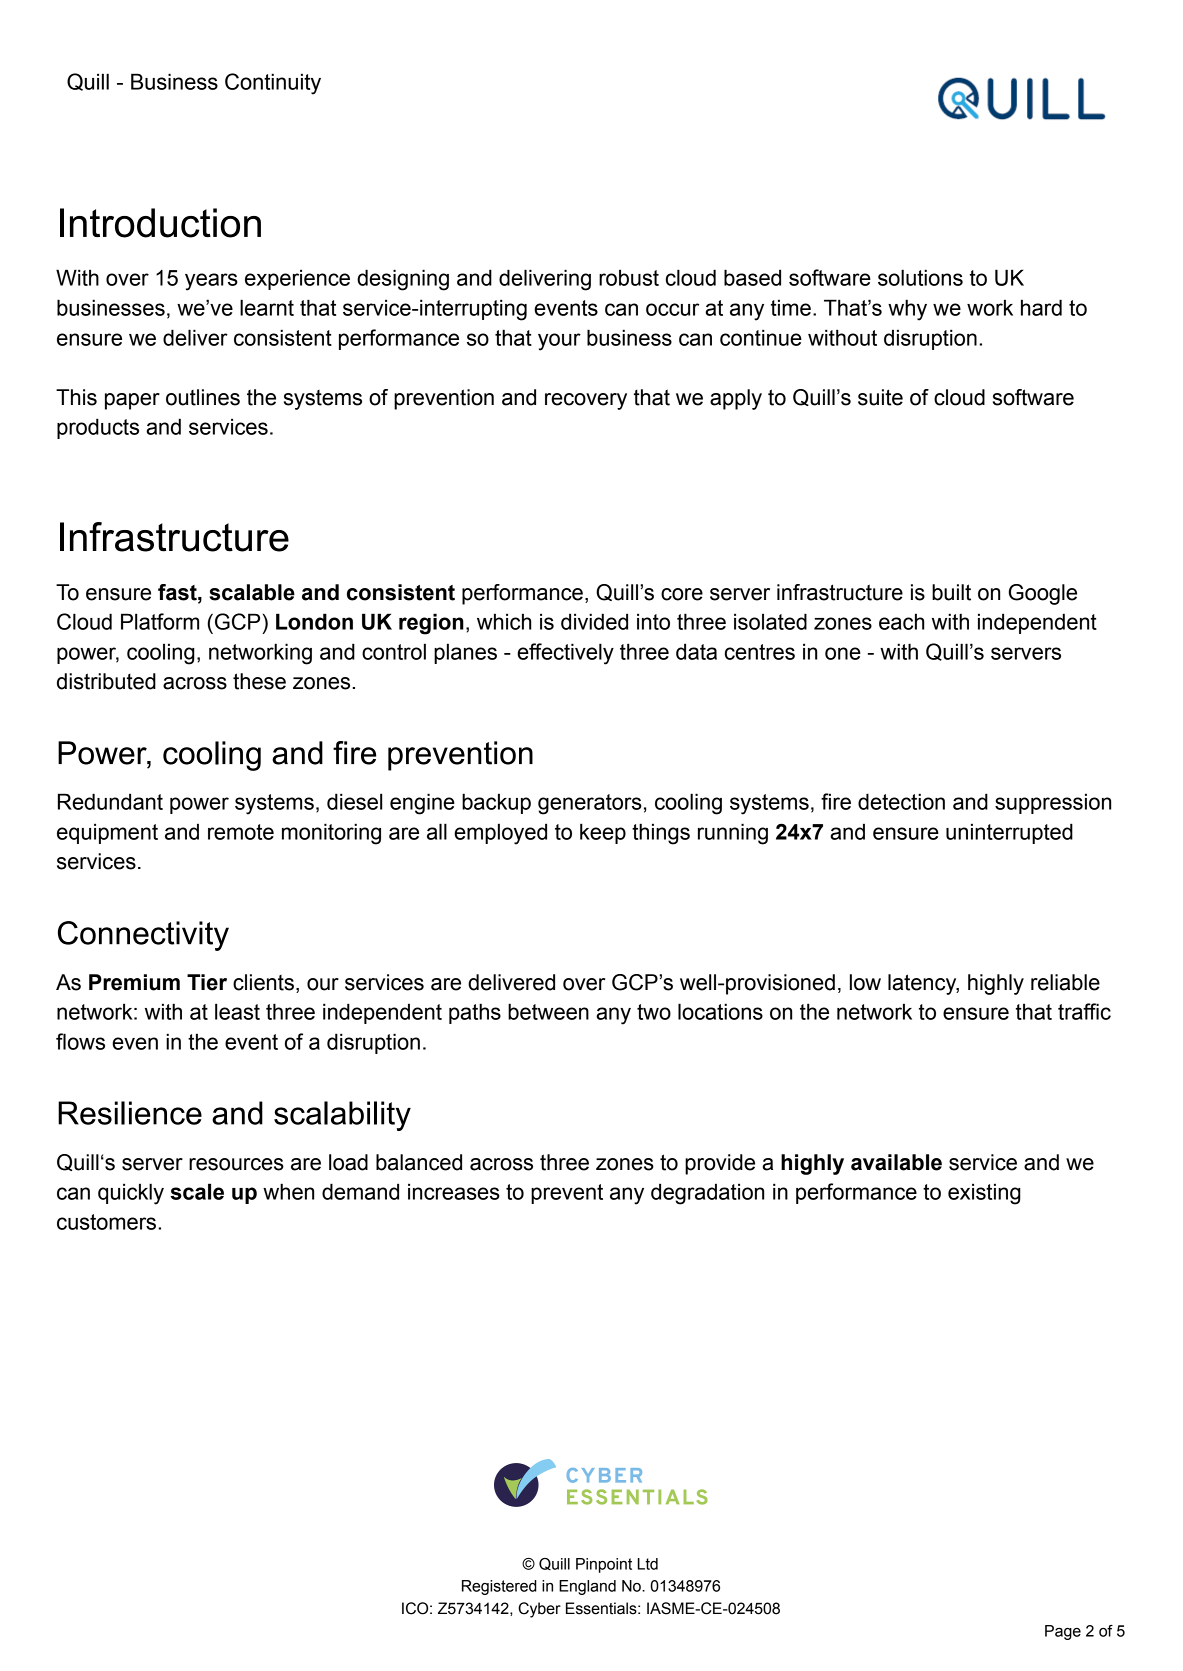 The image size is (1183, 1671). I want to click on Page, so click(1063, 1632).
